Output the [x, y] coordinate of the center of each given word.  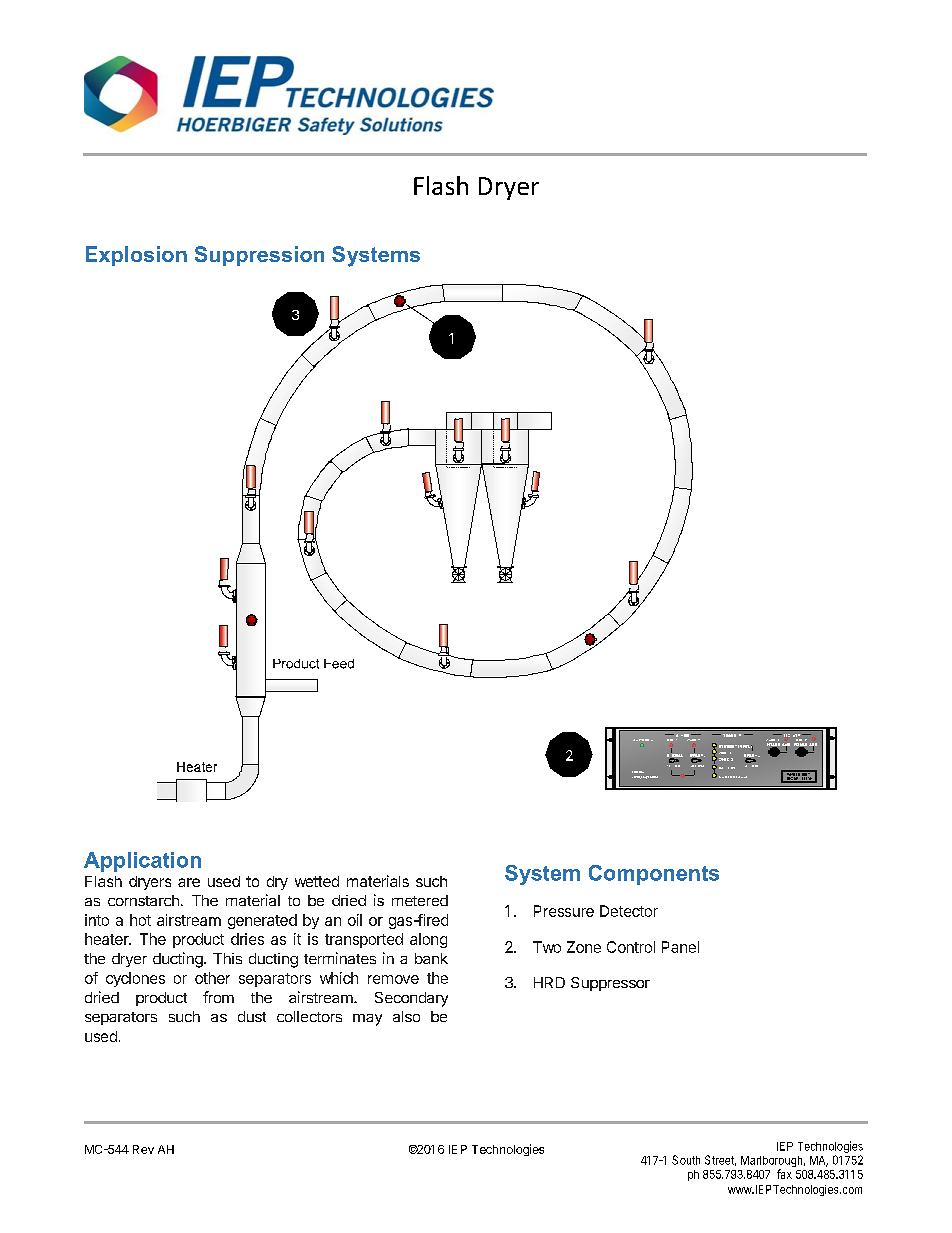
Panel [680, 947]
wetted [317, 881]
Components [654, 875]
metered [420, 900]
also [406, 1016]
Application [142, 862]
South [686, 1160]
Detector [629, 911]
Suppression [259, 256]
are [189, 882]
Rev [143, 1149]
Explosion [136, 256]
